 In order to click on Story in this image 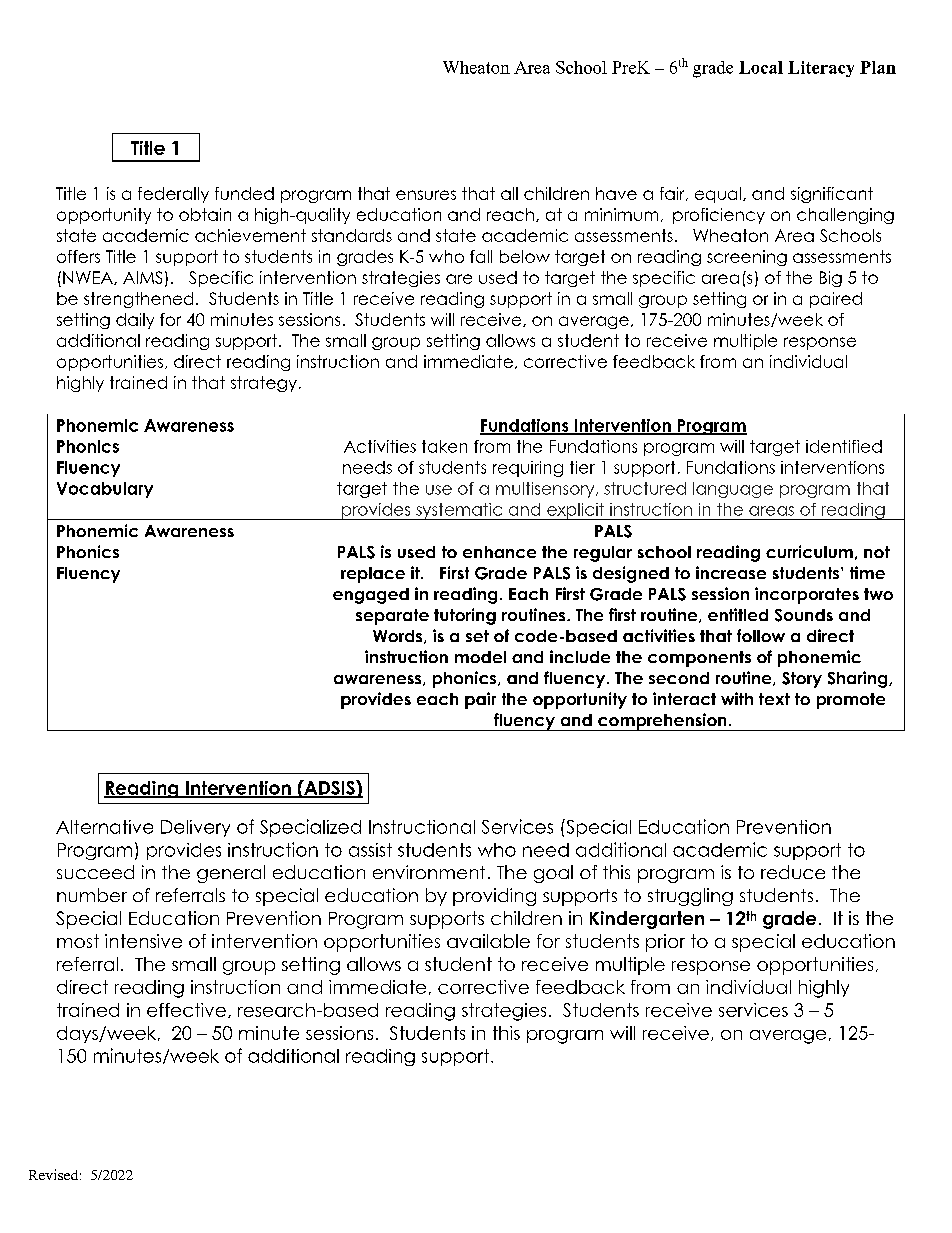, I will do `click(802, 680)`.
